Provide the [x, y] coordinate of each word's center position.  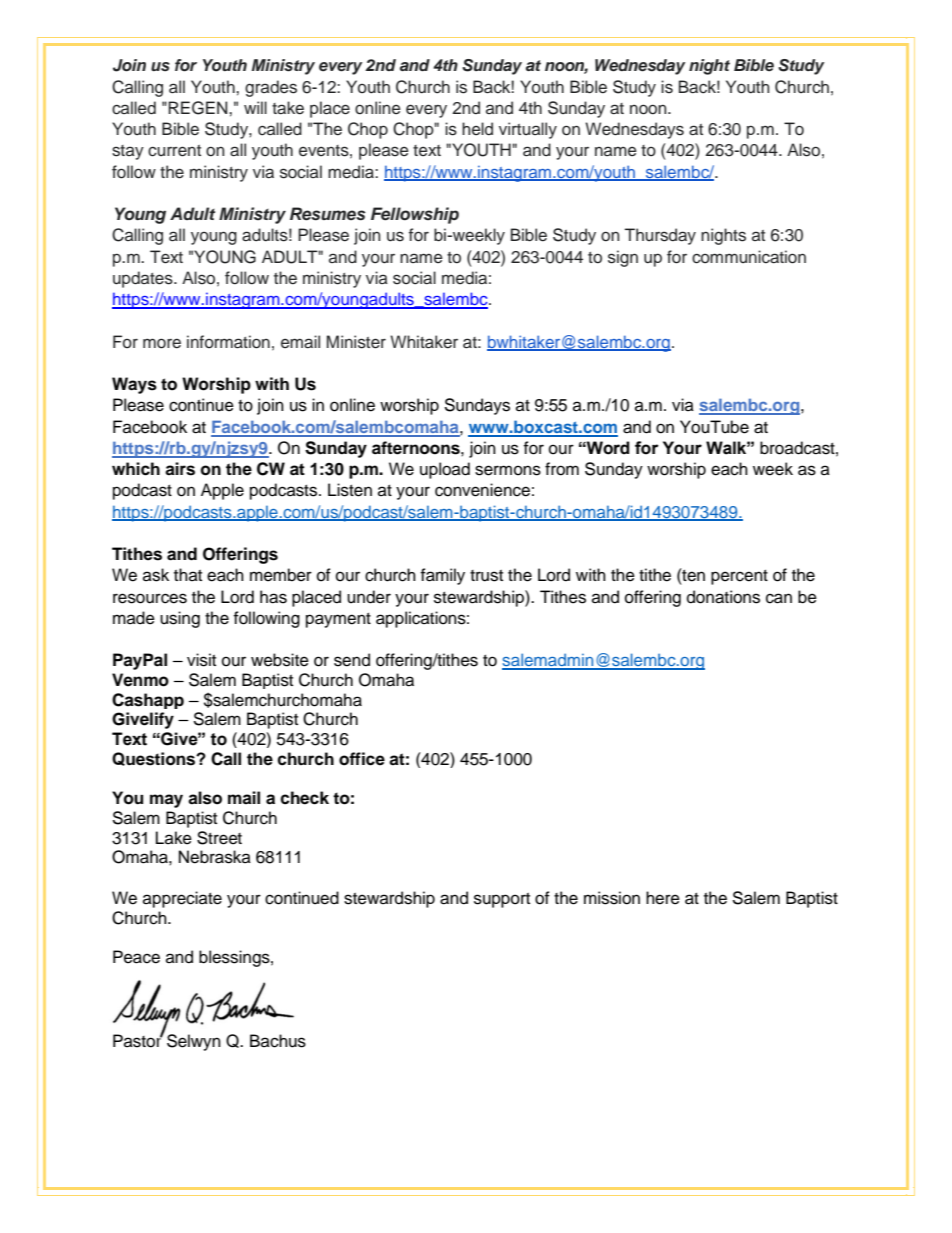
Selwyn [194, 1042]
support [502, 900]
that [188, 574]
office [362, 759]
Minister [356, 342]
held [477, 129]
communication [749, 257]
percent [739, 577]
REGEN [199, 108]
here [663, 898]
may [166, 801]
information [228, 342]
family [442, 576]
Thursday [660, 236]
